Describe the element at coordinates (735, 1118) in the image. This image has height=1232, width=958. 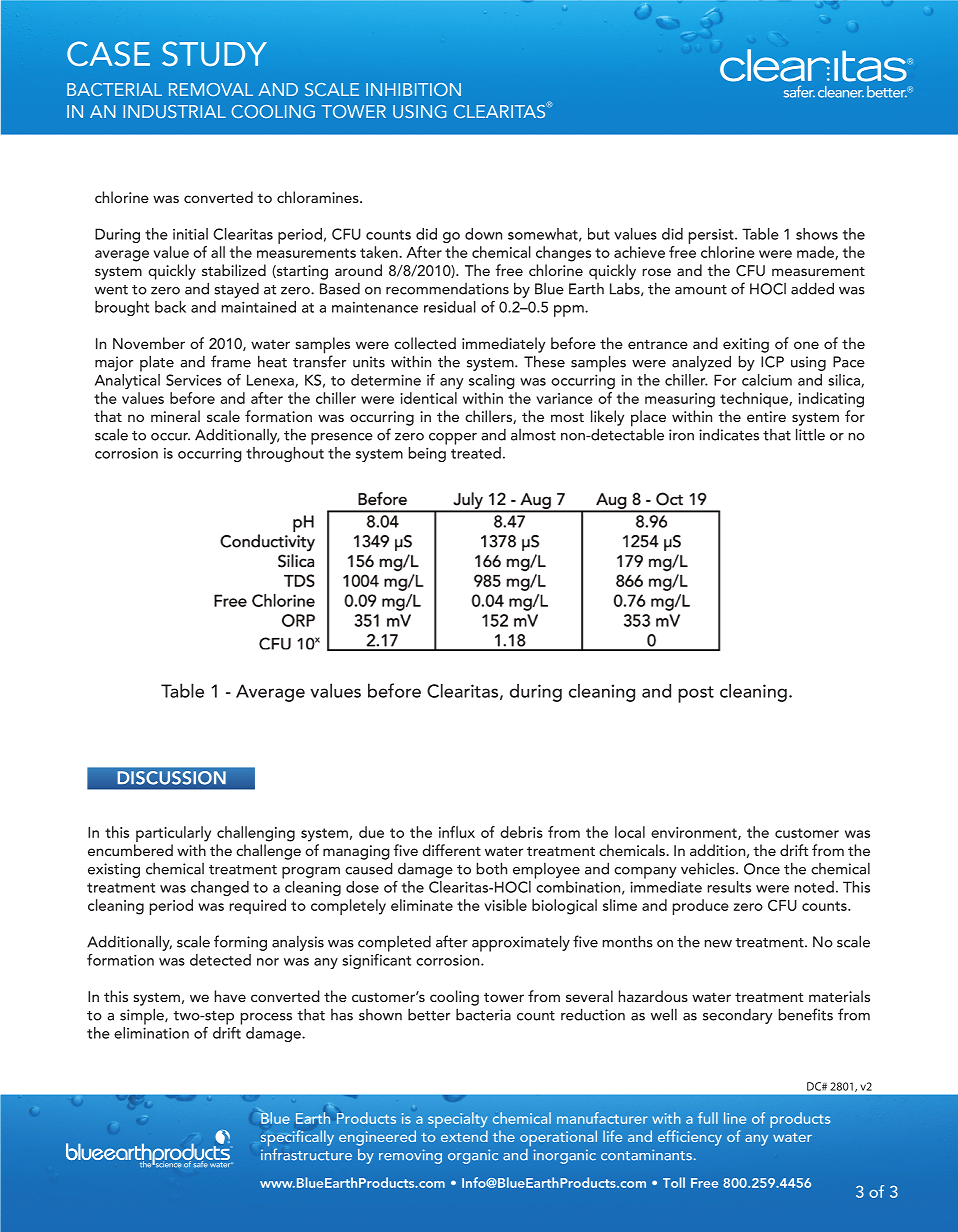
I see `line` at that location.
